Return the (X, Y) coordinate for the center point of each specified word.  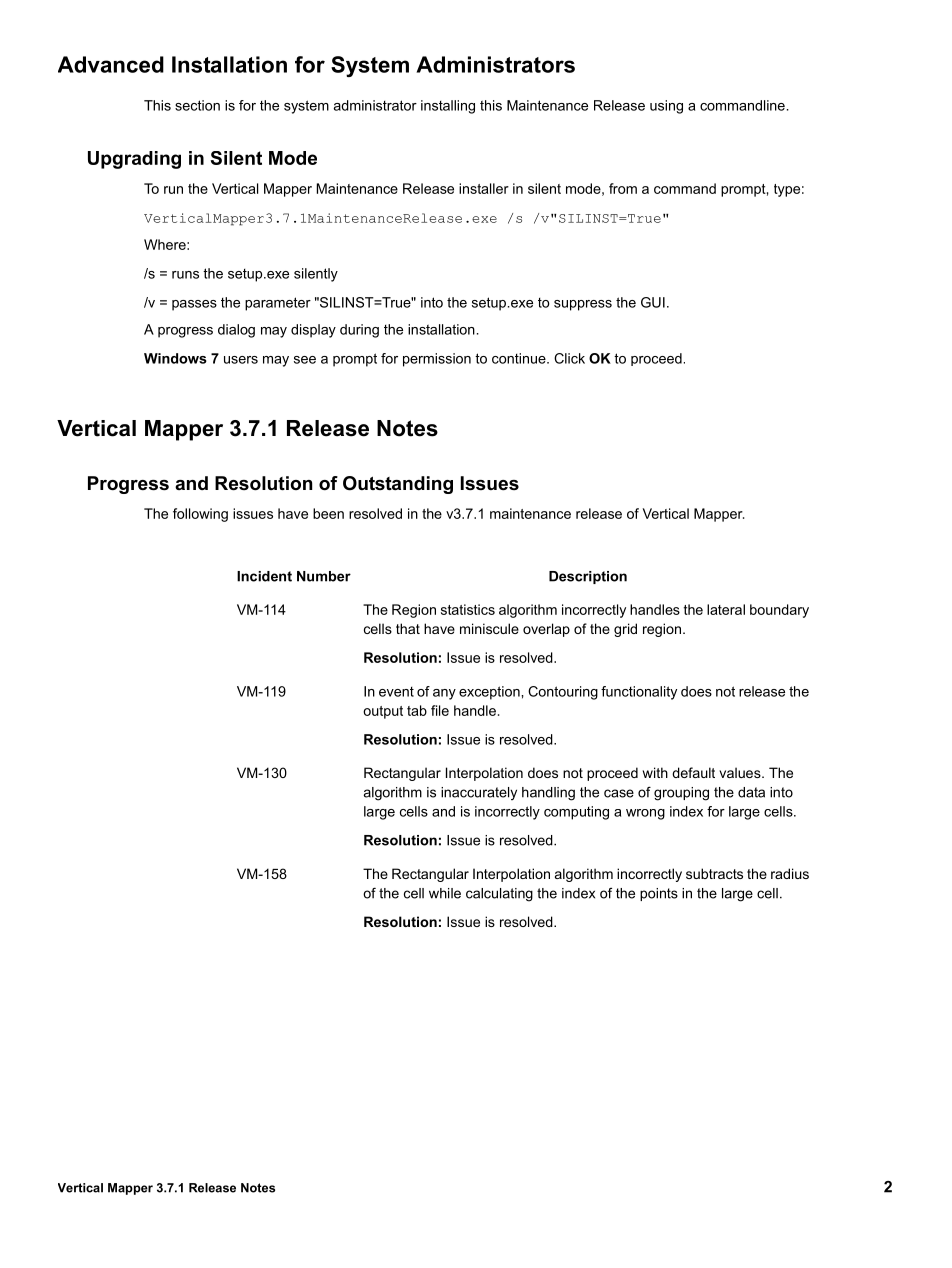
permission (437, 360)
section (197, 105)
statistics (468, 609)
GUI (653, 302)
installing (448, 107)
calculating (499, 895)
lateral (726, 609)
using (666, 107)
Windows (175, 358)
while (445, 893)
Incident (264, 576)
